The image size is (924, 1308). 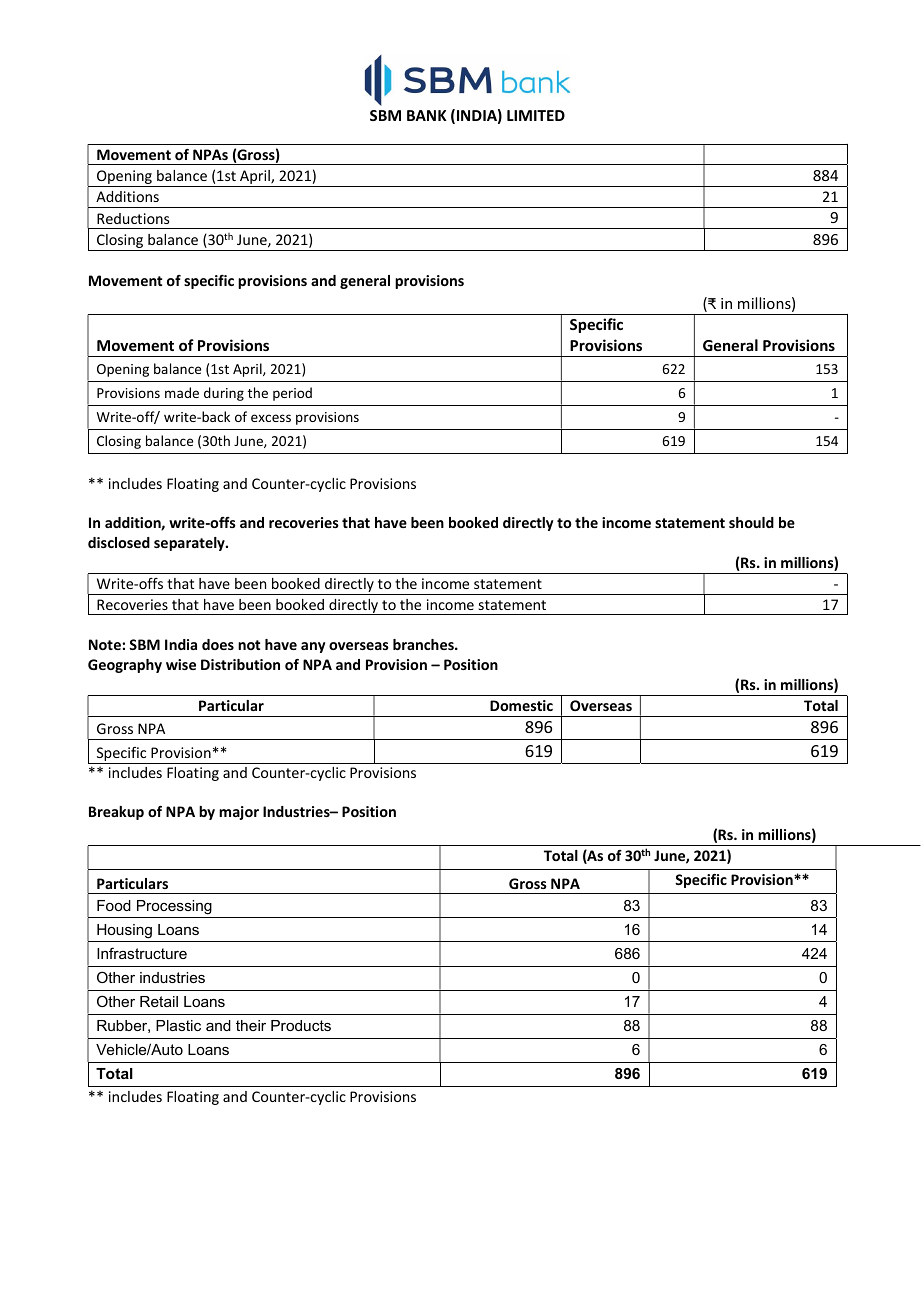 What do you see at coordinates (301, 1025) in the screenshot?
I see `Products` at bounding box center [301, 1025].
